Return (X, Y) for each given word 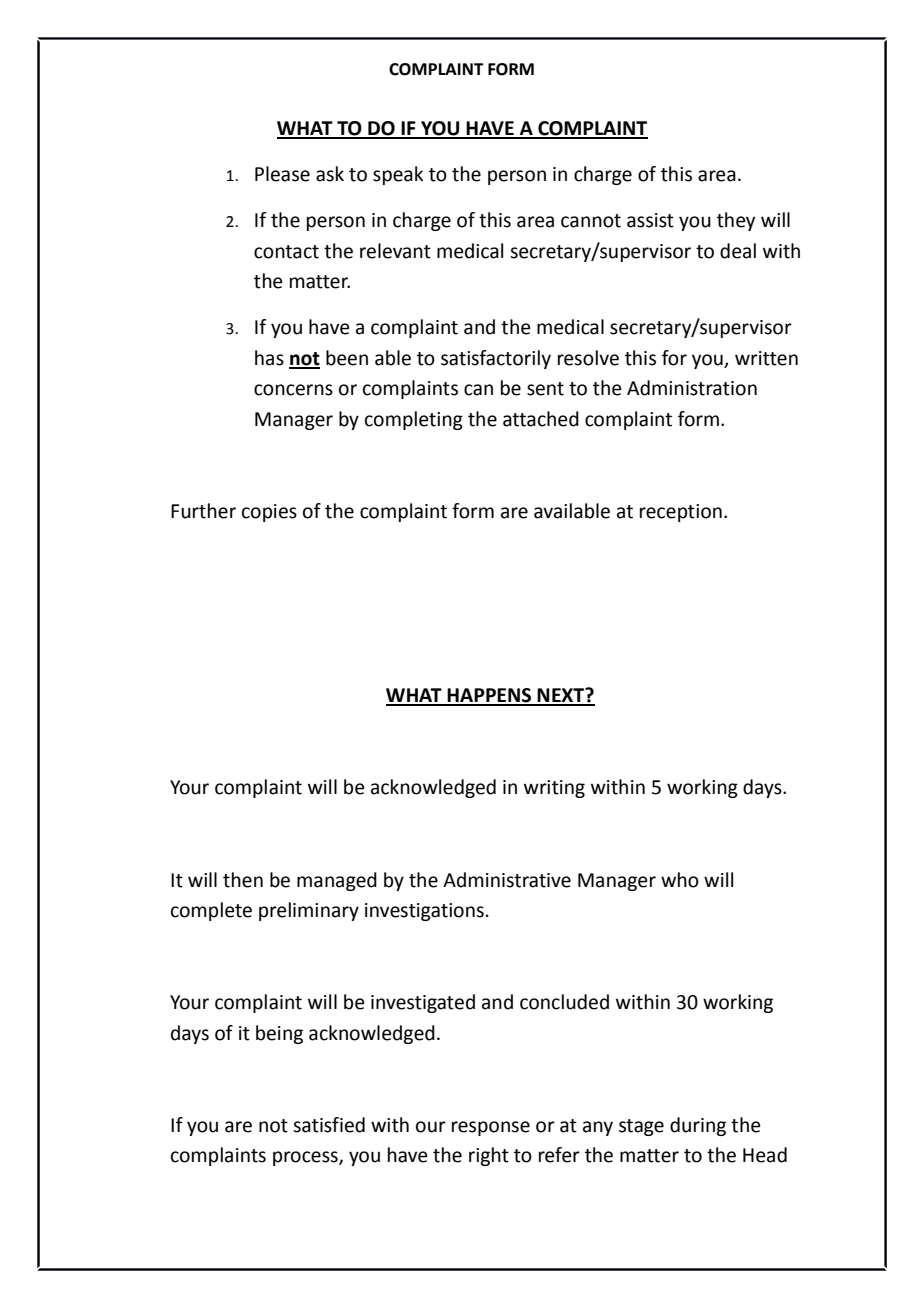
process (306, 1158)
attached (541, 419)
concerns (293, 390)
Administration (692, 388)
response (491, 1128)
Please (282, 174)
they (736, 221)
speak (398, 175)
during (698, 1126)
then (243, 880)
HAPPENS (490, 696)
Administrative (507, 880)
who (680, 880)
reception (681, 513)
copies (269, 513)
